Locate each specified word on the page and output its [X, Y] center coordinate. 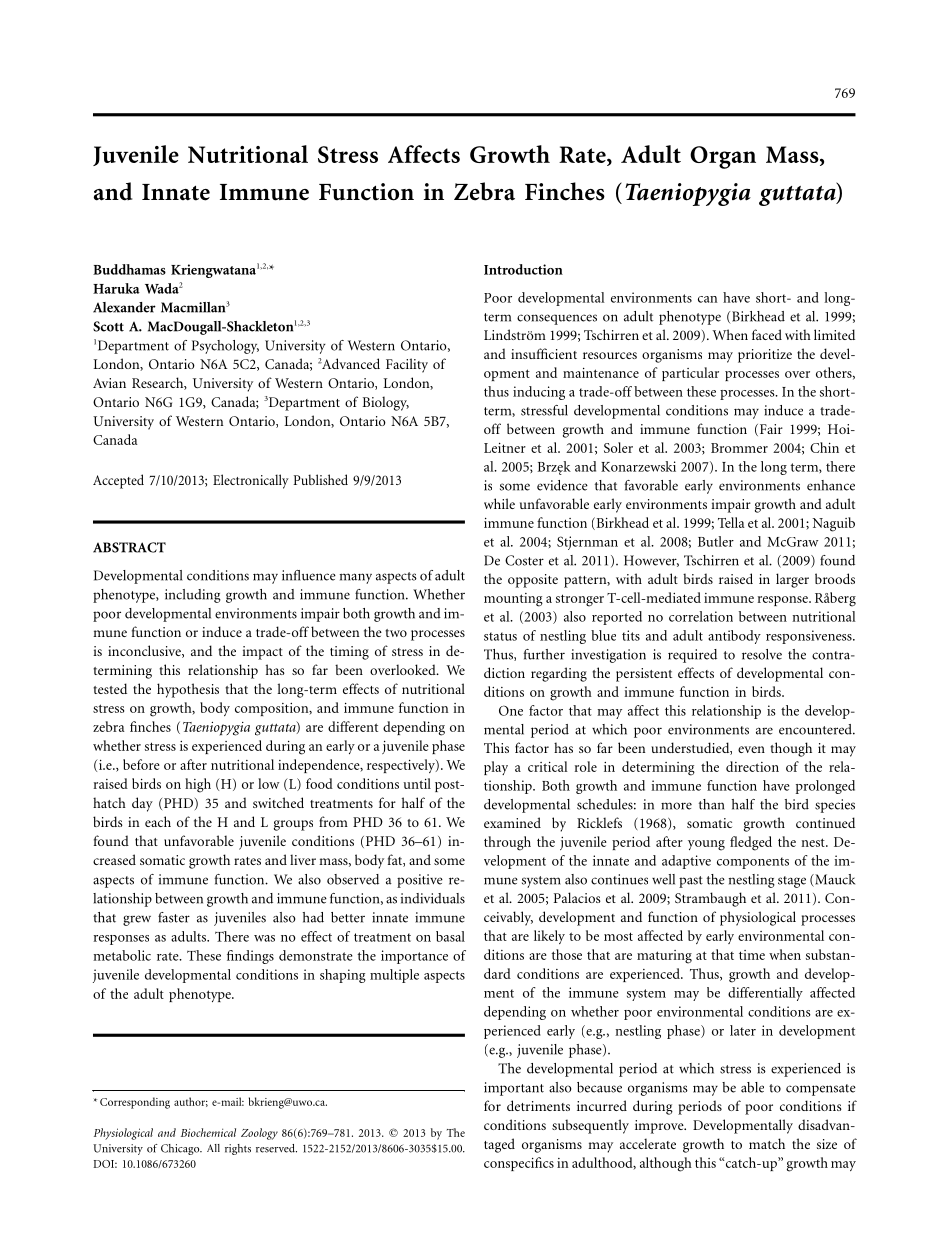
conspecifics [519, 1164]
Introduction [523, 269]
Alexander [124, 307]
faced [767, 334]
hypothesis [188, 690]
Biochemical [208, 1132]
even [751, 749]
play [496, 768]
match [767, 1143]
